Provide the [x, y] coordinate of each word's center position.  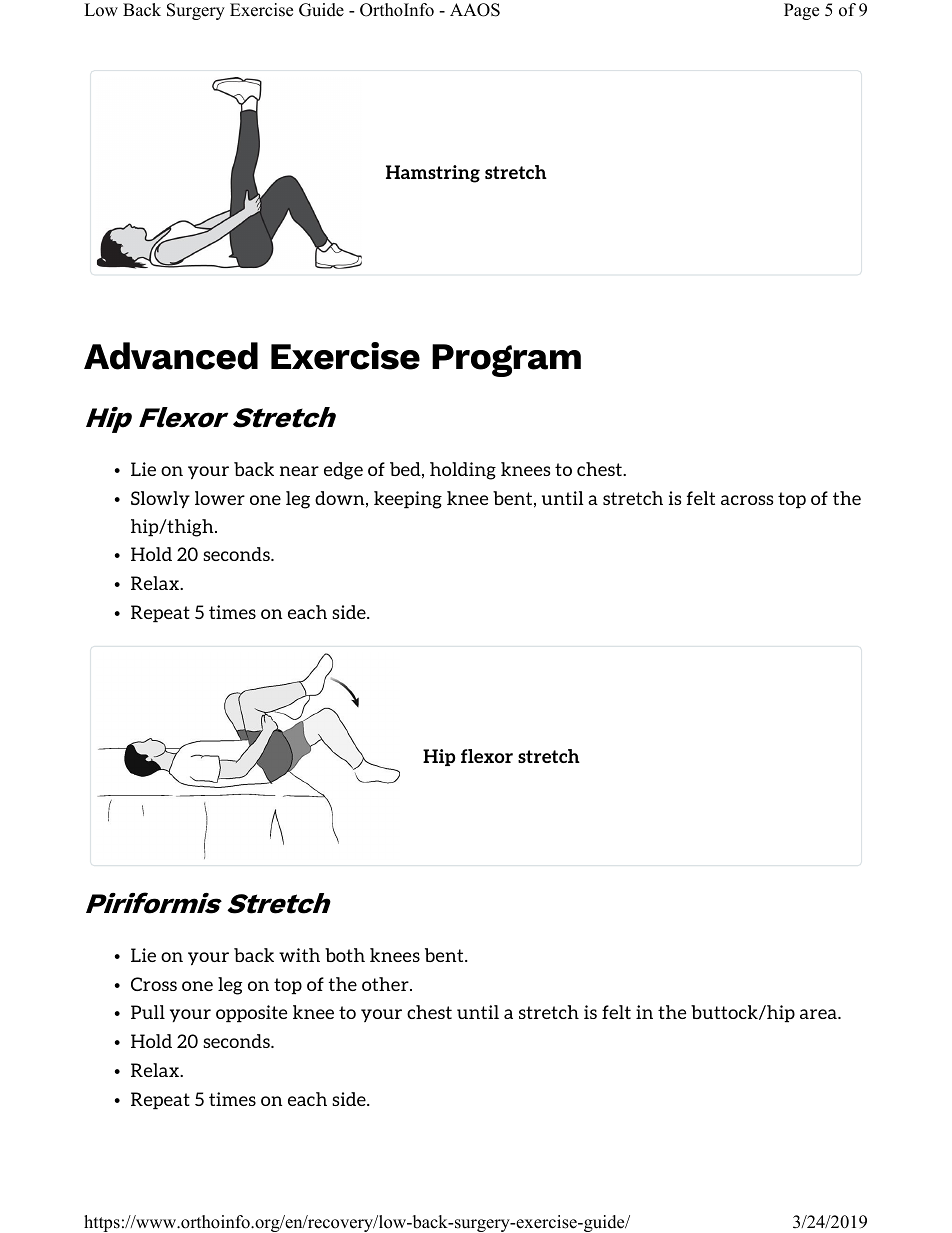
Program [506, 360]
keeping [408, 500]
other [386, 984]
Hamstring [433, 174]
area [819, 1014]
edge [343, 471]
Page [801, 11]
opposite [251, 1014]
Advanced [171, 356]
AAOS [475, 10]
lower [220, 498]
